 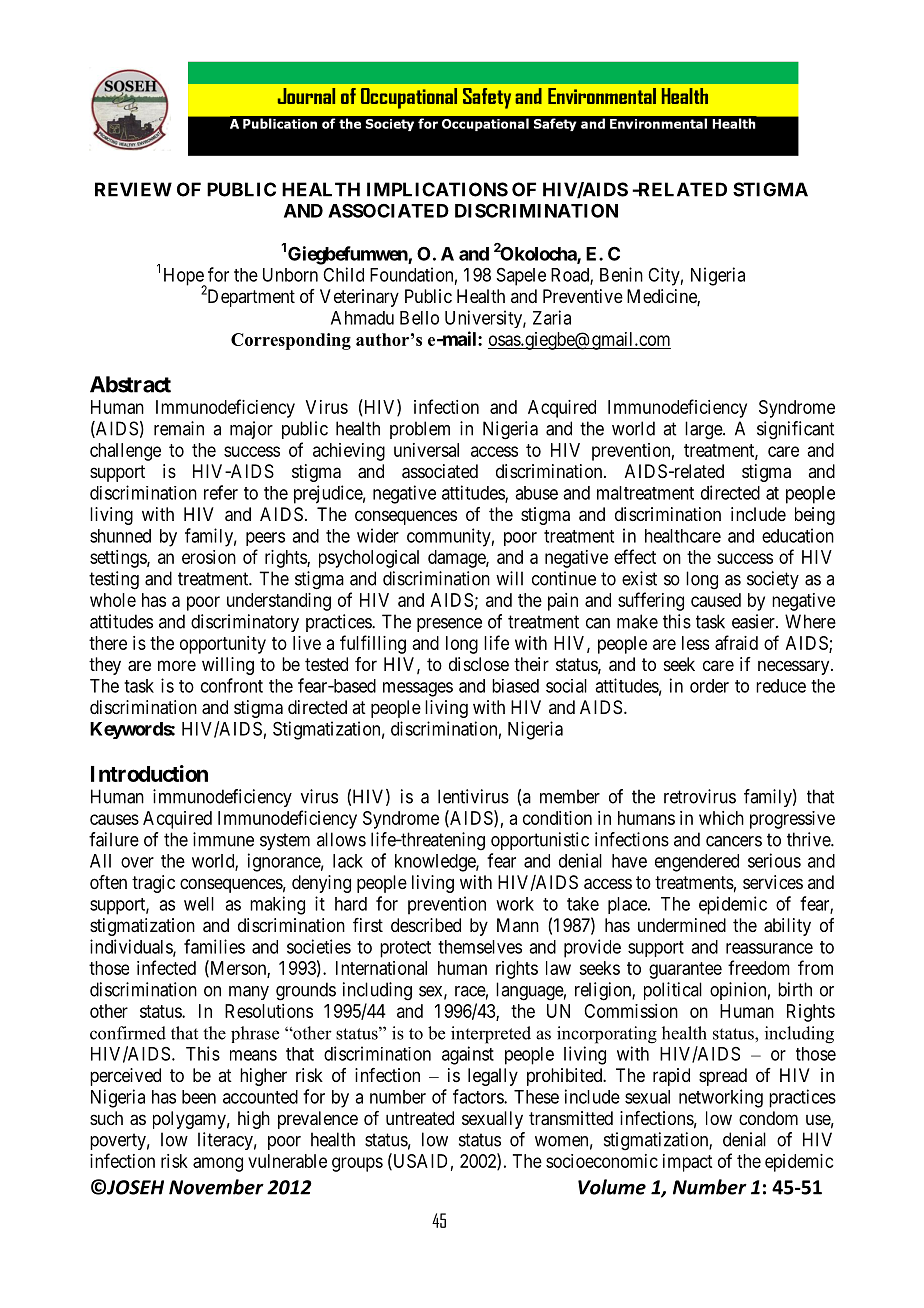 What do you see at coordinates (133, 189) in the image?
I see `REVIEW` at bounding box center [133, 189].
